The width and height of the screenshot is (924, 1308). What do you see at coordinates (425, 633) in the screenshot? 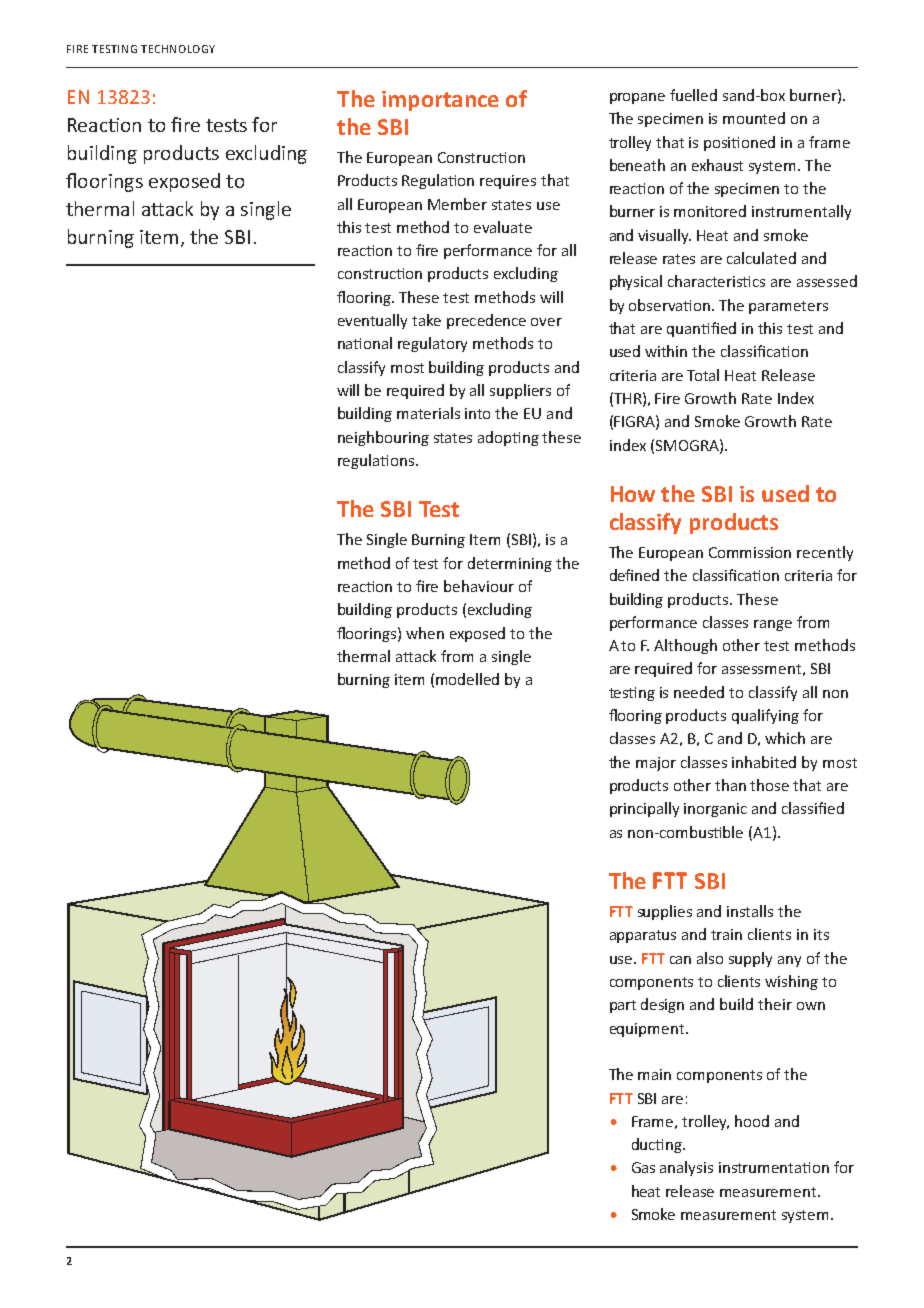
I see `when` at bounding box center [425, 633].
